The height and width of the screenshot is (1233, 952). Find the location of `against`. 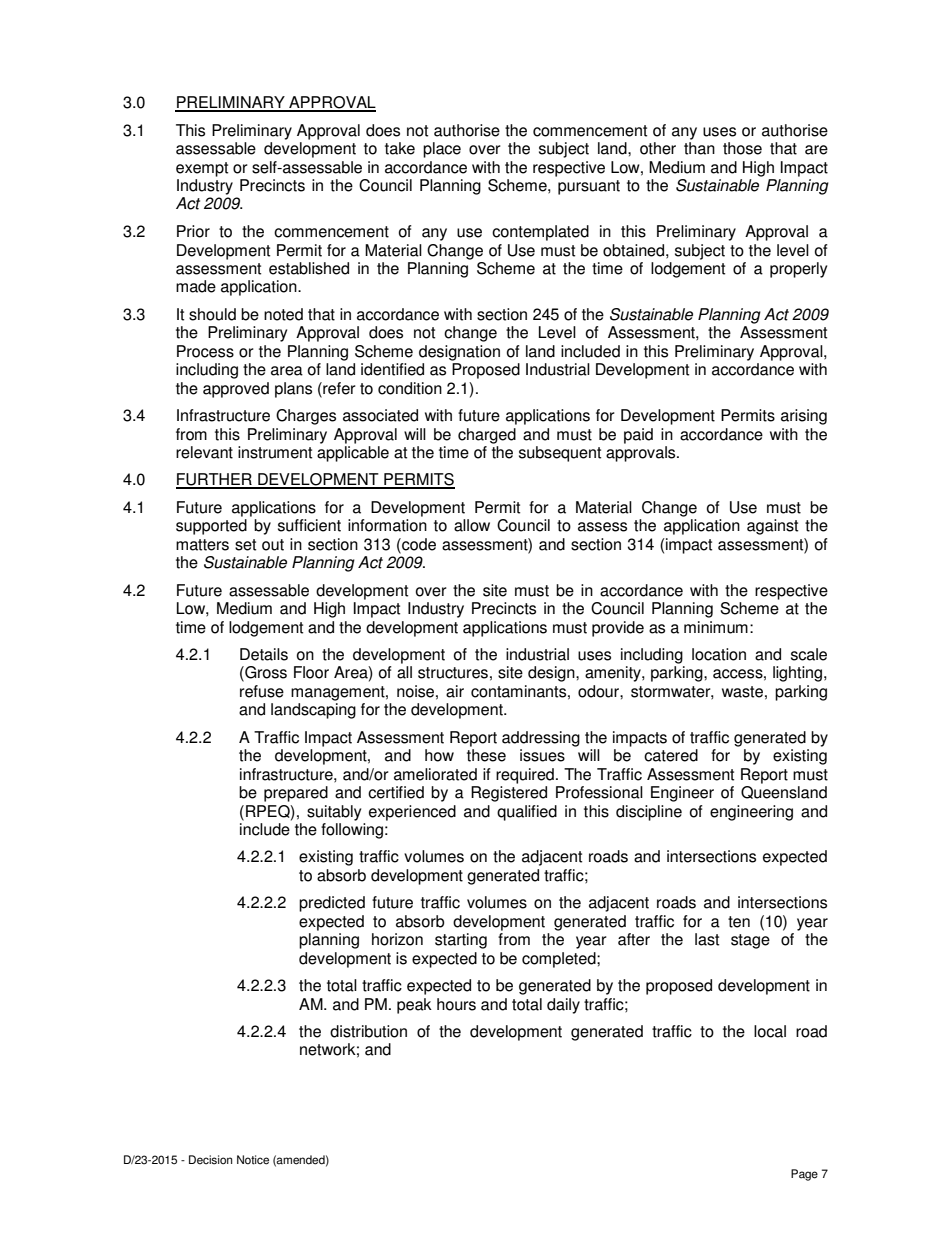

against is located at coordinates (772, 527).
